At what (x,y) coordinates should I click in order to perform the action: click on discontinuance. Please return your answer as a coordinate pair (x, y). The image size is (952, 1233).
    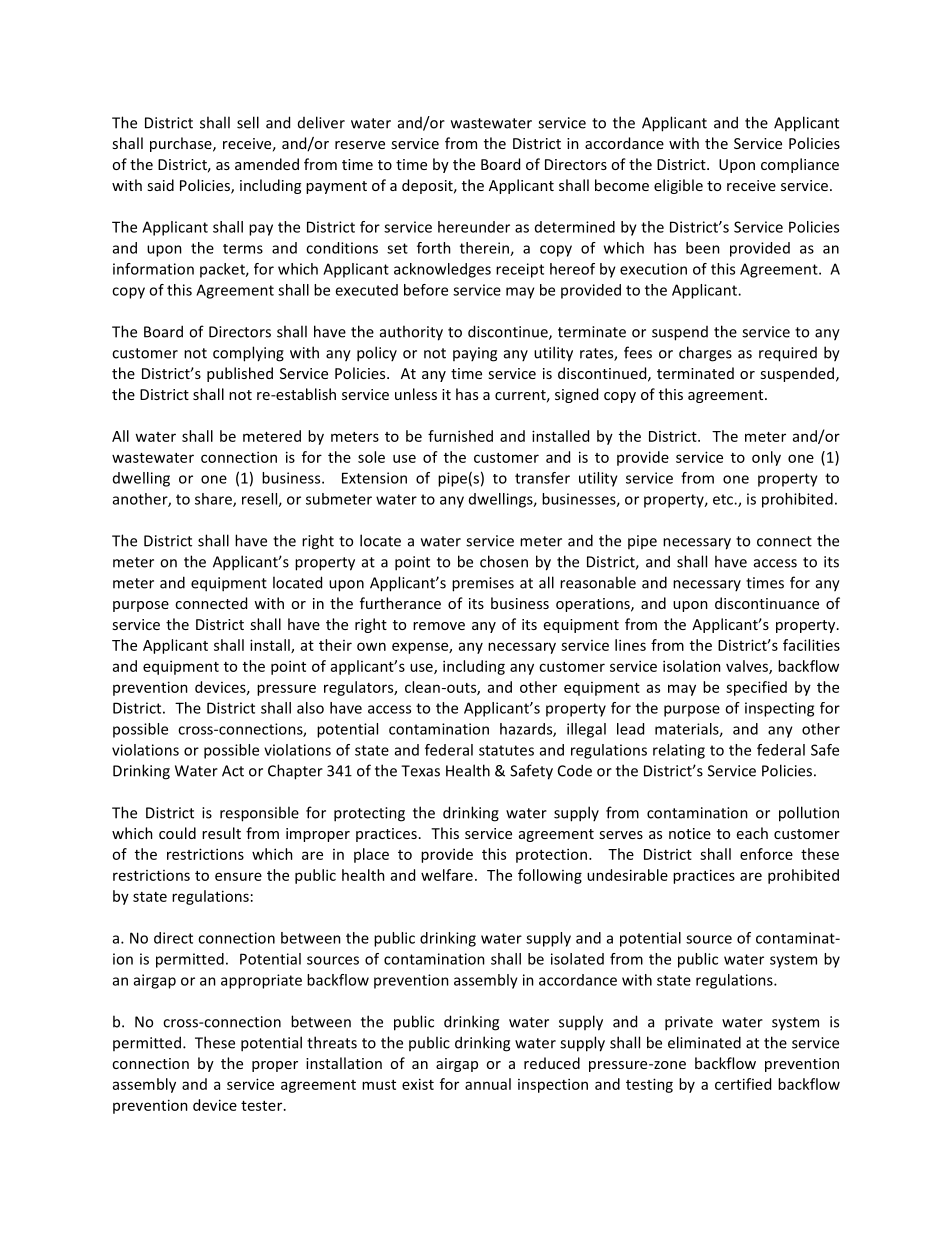
    Looking at the image, I should click on (767, 603).
